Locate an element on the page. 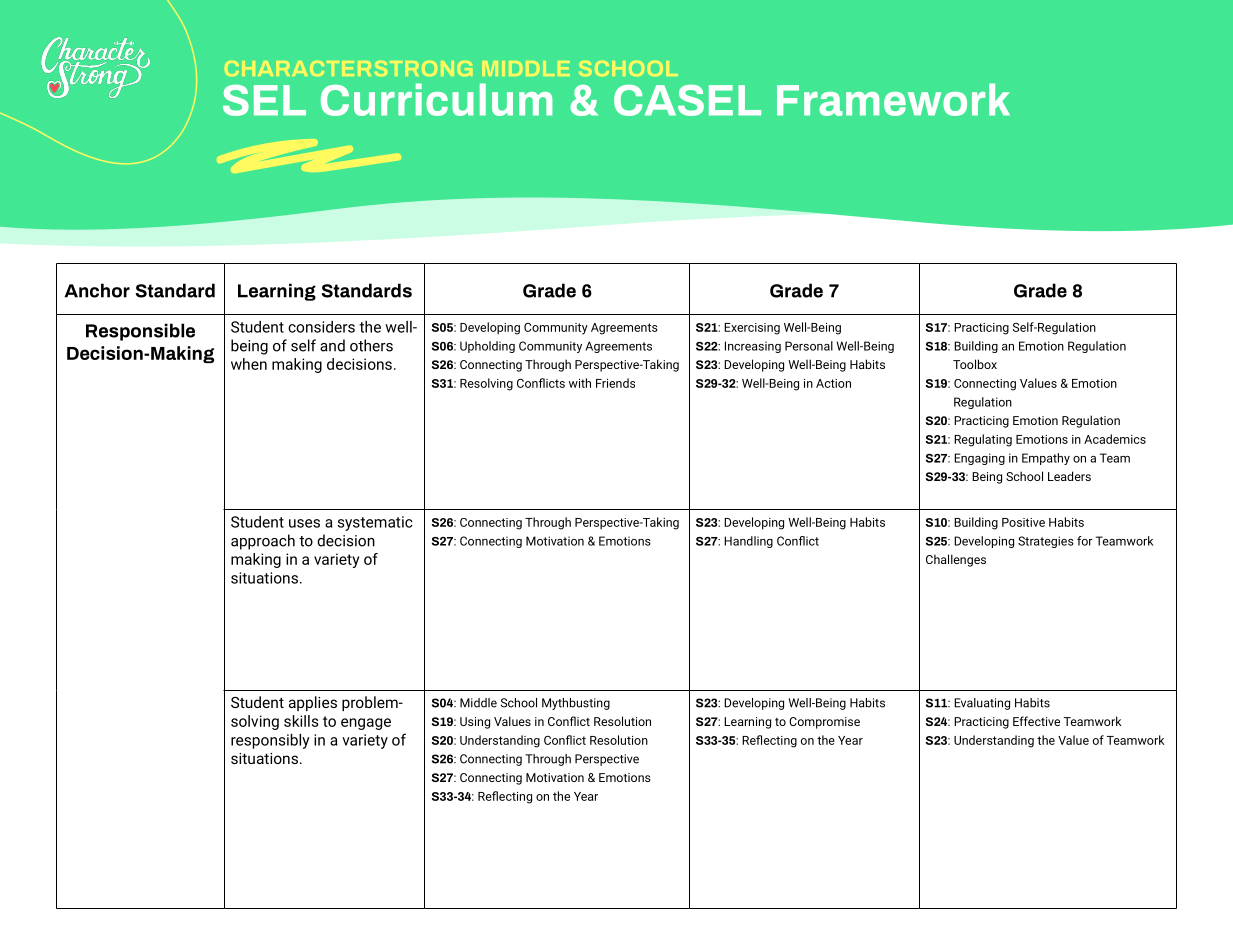 The image size is (1233, 952). Exercising is located at coordinates (752, 329).
